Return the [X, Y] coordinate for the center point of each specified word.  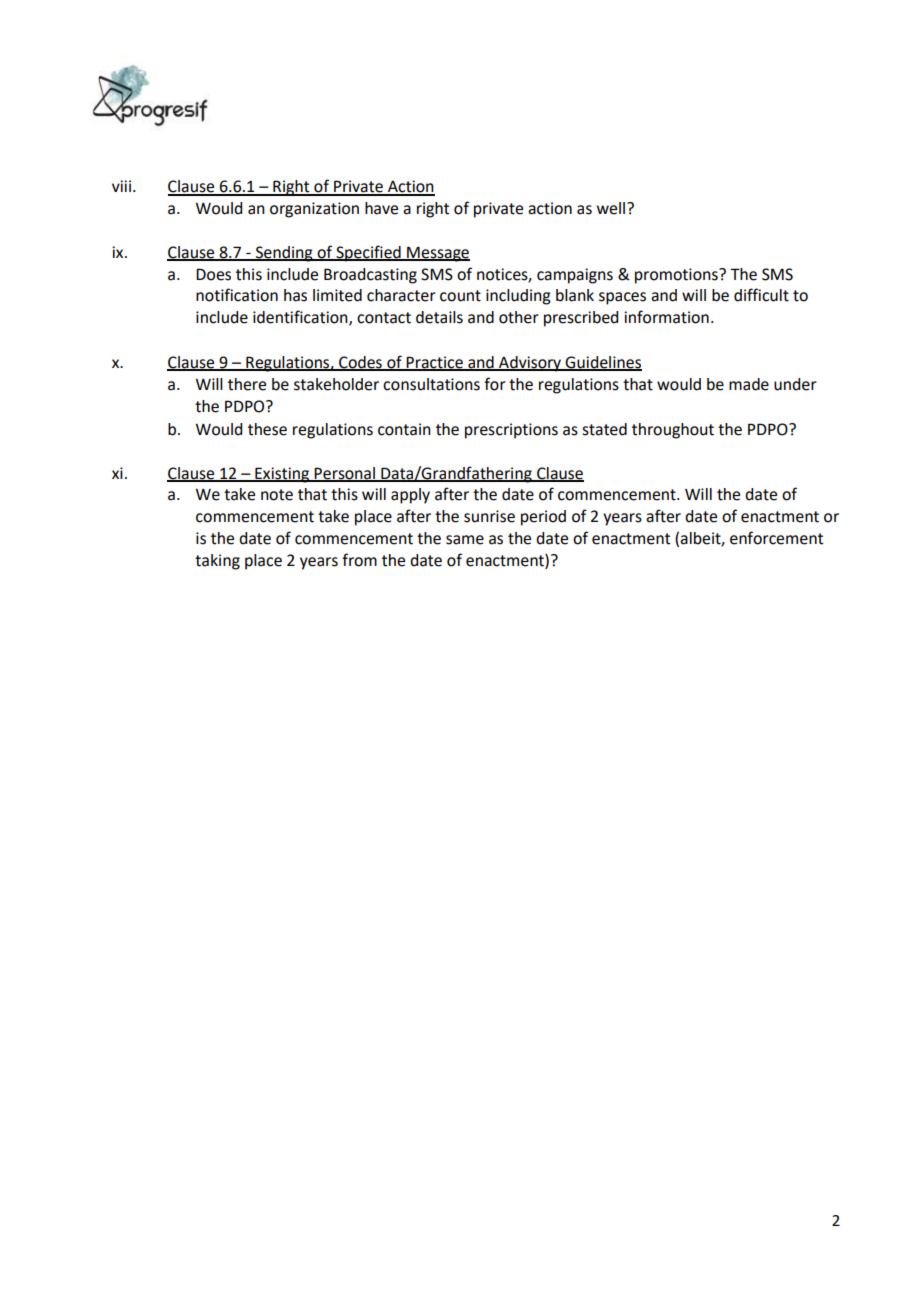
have [381, 208]
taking [217, 562]
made [749, 384]
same [465, 540]
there [247, 384]
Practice [435, 363]
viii [121, 186]
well [612, 208]
